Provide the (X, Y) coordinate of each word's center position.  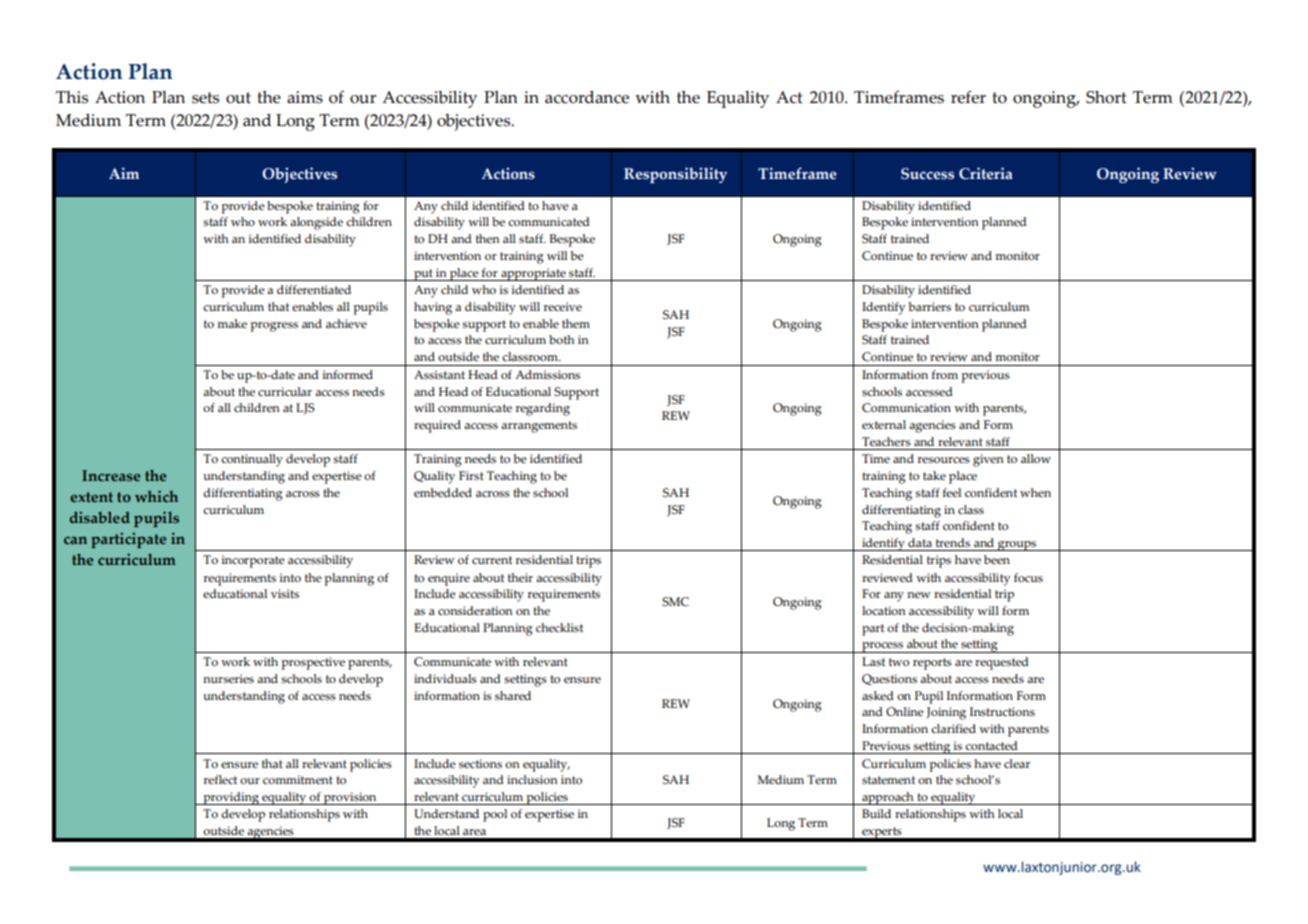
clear (1017, 763)
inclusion (532, 780)
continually (252, 460)
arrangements (539, 427)
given (988, 460)
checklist (559, 627)
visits (285, 594)
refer (968, 97)
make (232, 323)
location (884, 610)
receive (563, 306)
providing (231, 798)
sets (205, 98)
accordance (587, 97)
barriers (929, 307)
